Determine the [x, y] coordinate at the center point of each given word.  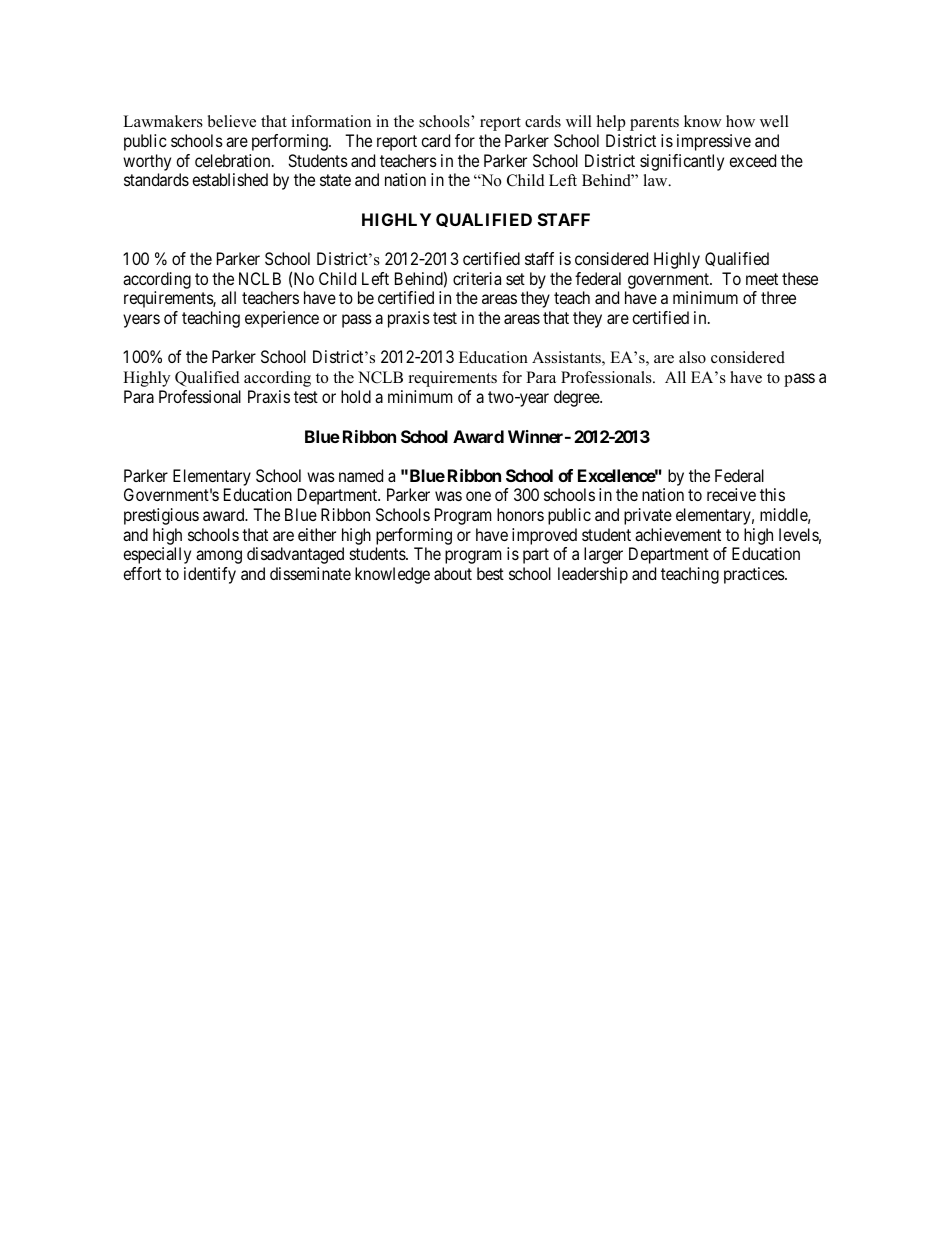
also [692, 357]
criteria [477, 278]
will [579, 121]
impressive [714, 142]
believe [232, 121]
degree [577, 398]
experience [282, 319]
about [453, 573]
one [478, 496]
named [361, 475]
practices [755, 575]
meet [762, 279]
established [230, 179]
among [219, 557]
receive [731, 494]
